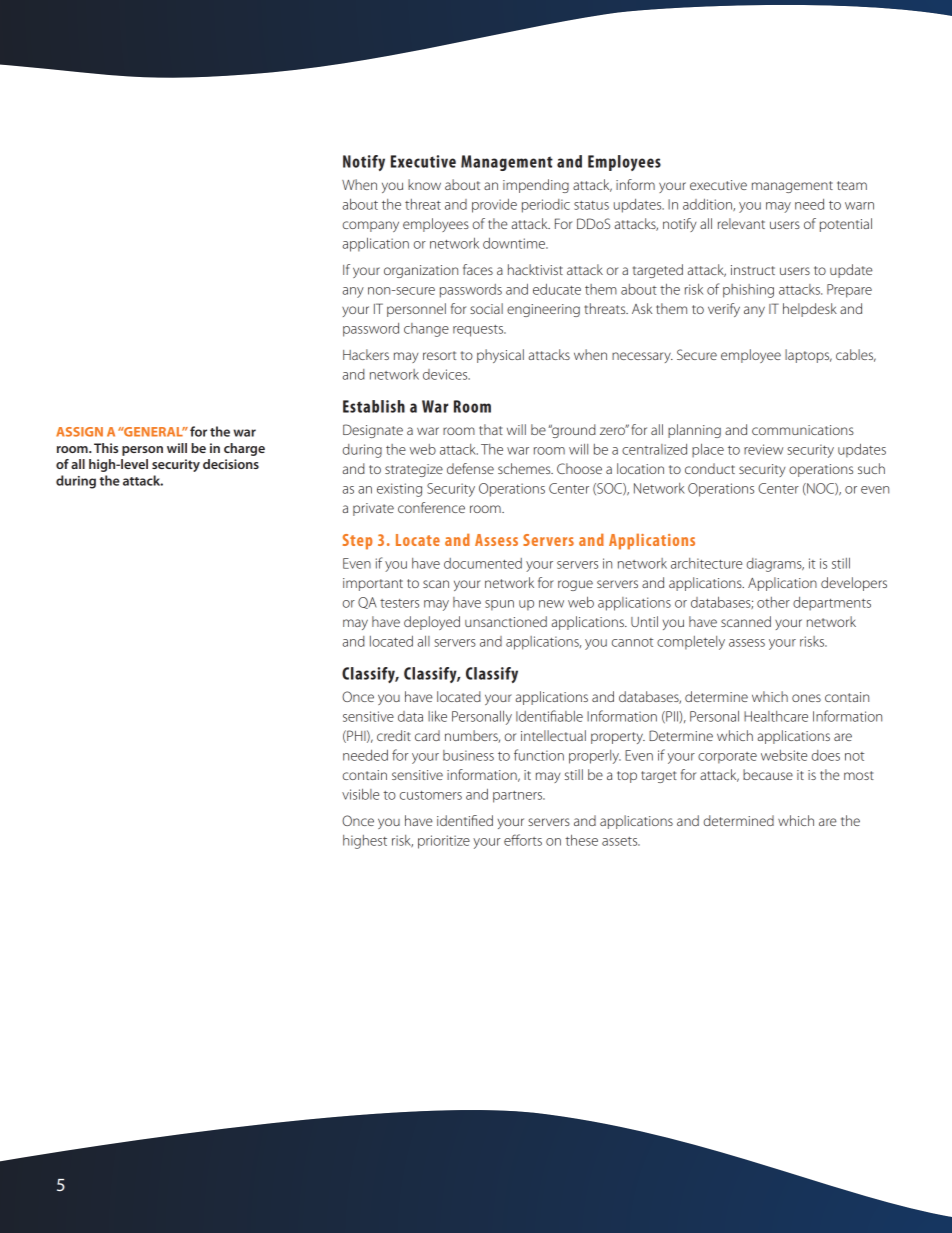 The image size is (952, 1233). What do you see at coordinates (494, 206) in the screenshot?
I see `provide` at bounding box center [494, 206].
